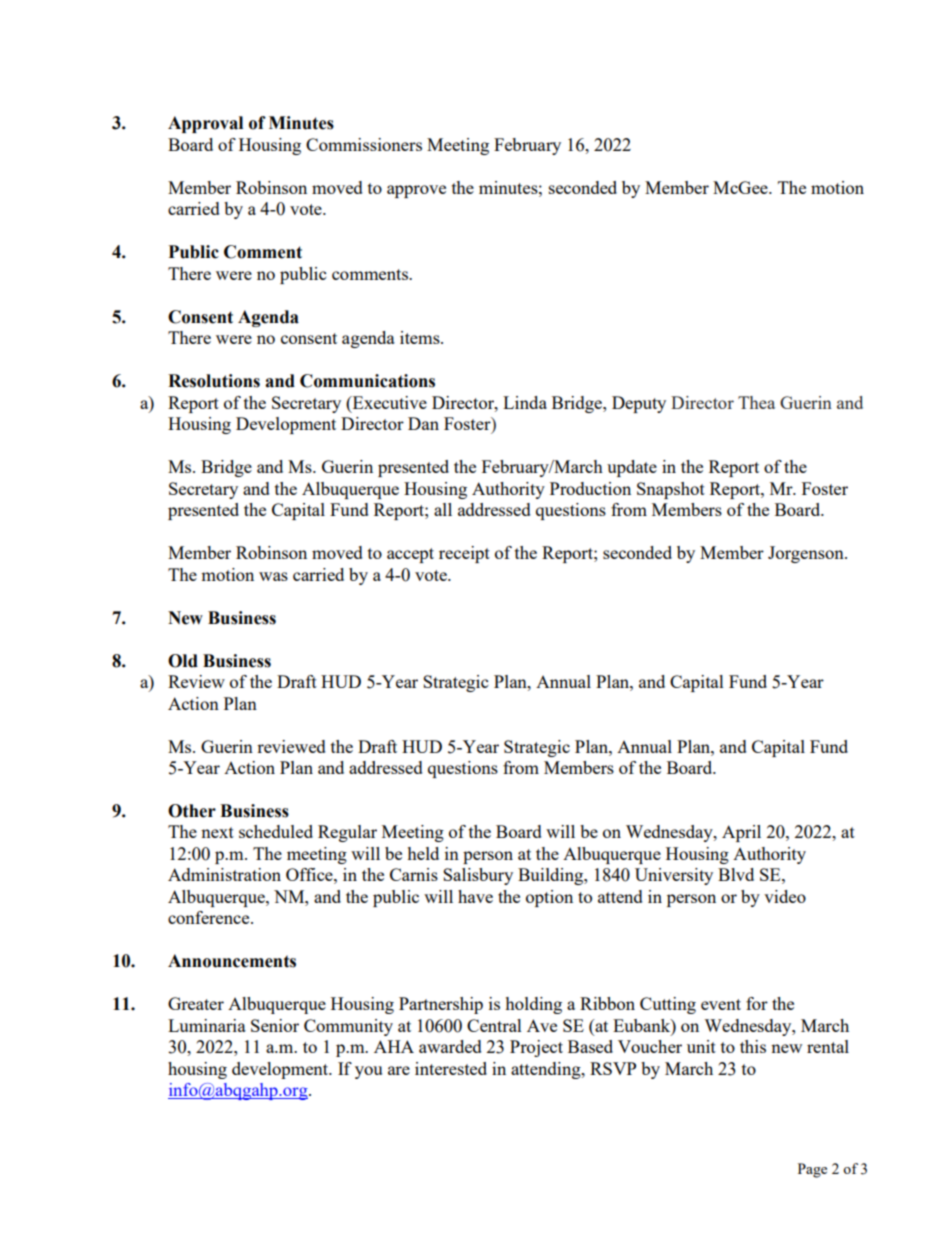 The image size is (952, 1233). Describe the element at coordinates (368, 1072) in the screenshot. I see `you` at that location.
